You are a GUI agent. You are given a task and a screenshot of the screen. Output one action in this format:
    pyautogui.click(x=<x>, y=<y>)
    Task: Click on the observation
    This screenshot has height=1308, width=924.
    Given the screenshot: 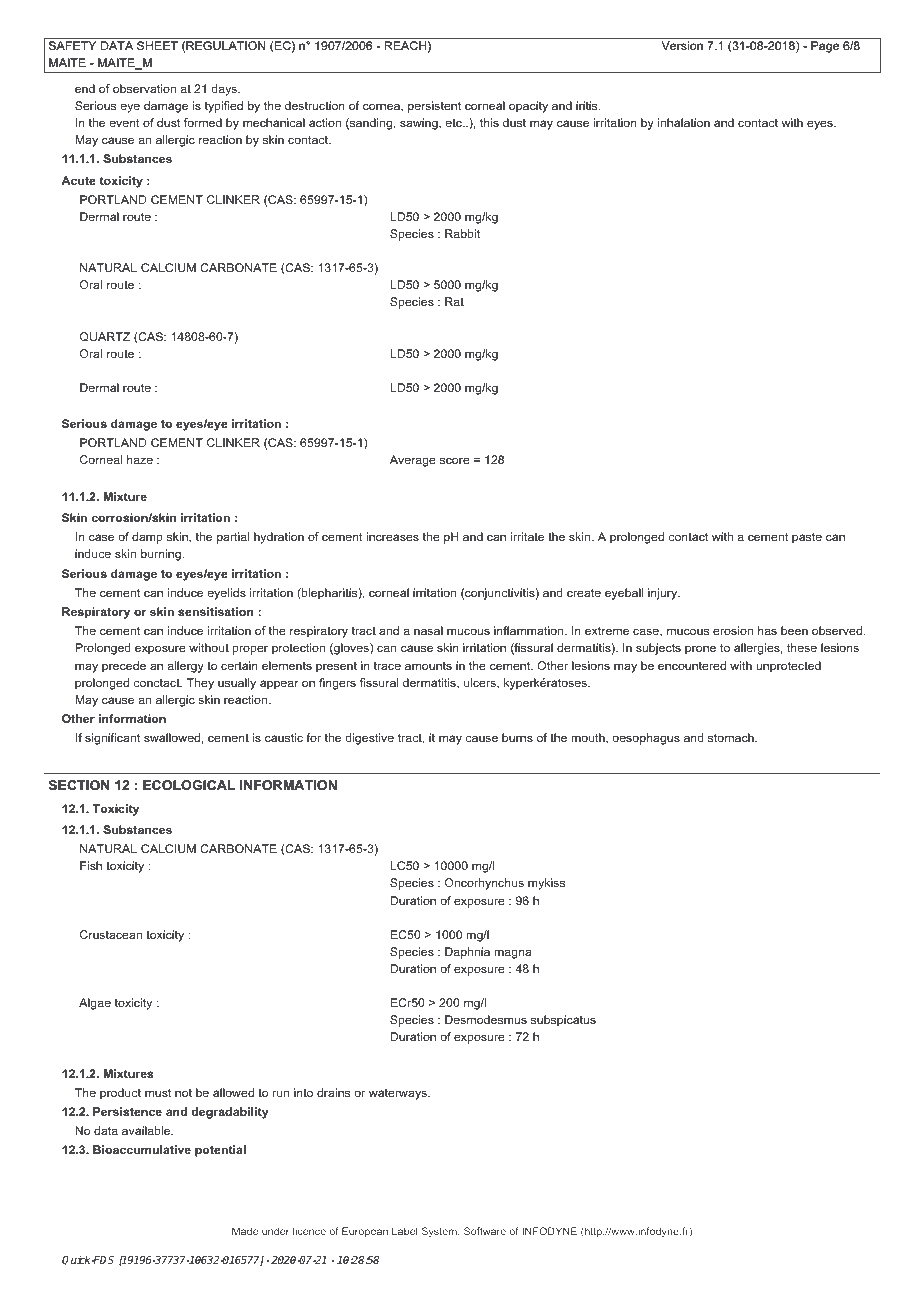 What is the action you would take?
    pyautogui.click(x=144, y=88)
